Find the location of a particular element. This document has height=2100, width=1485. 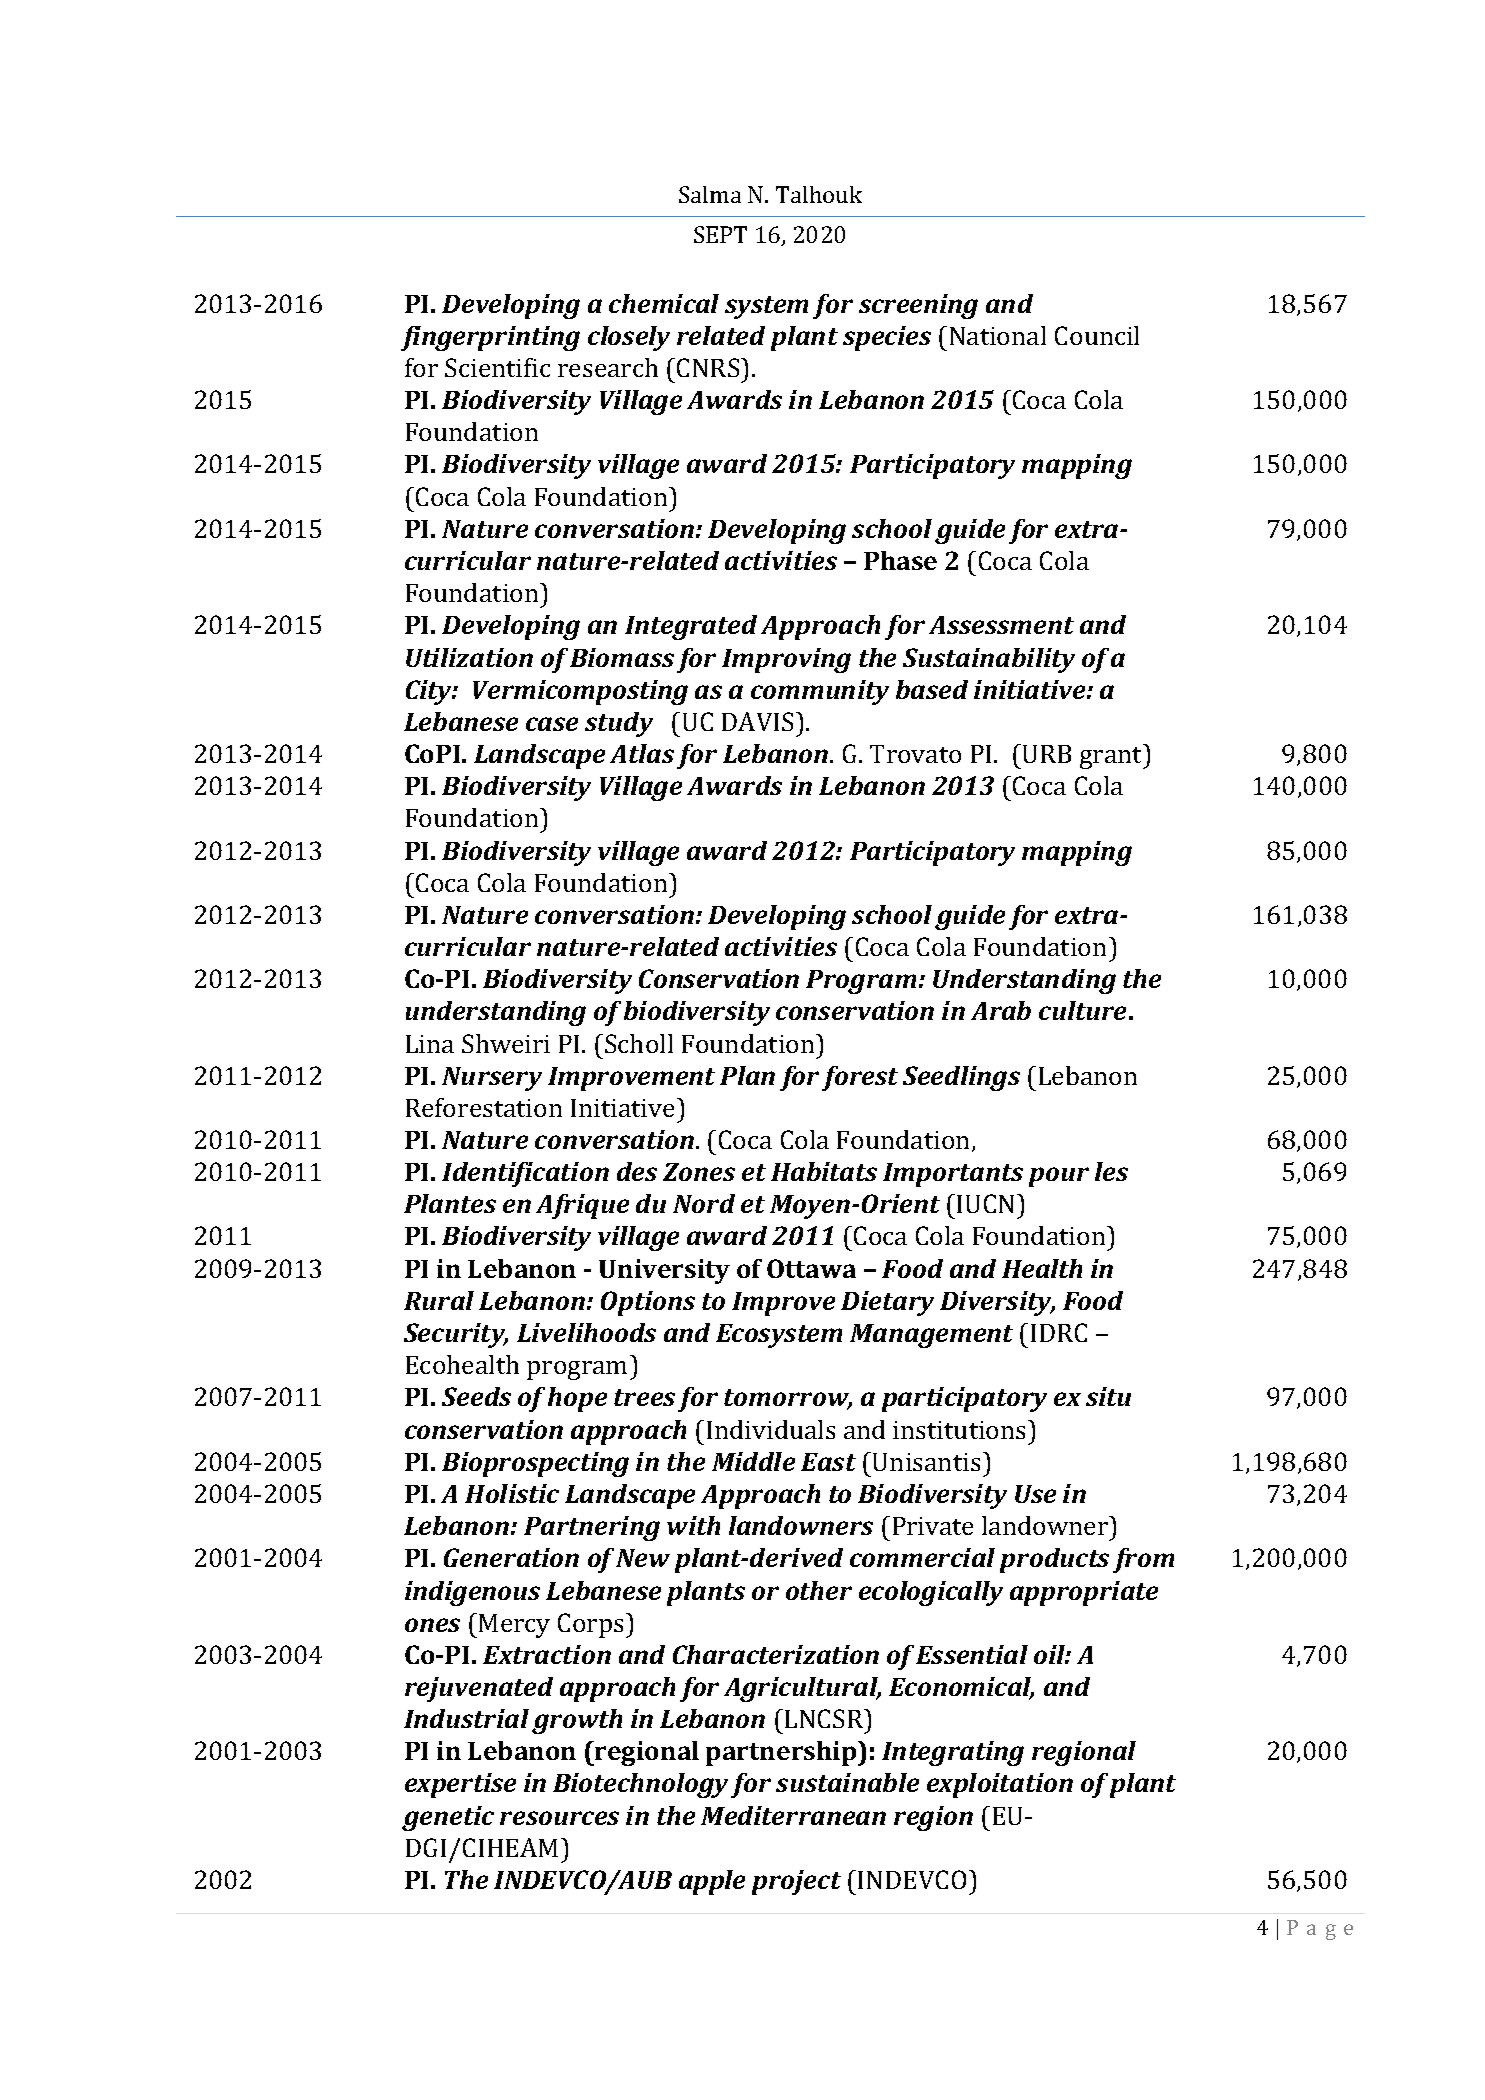

SEPT is located at coordinates (720, 234).
